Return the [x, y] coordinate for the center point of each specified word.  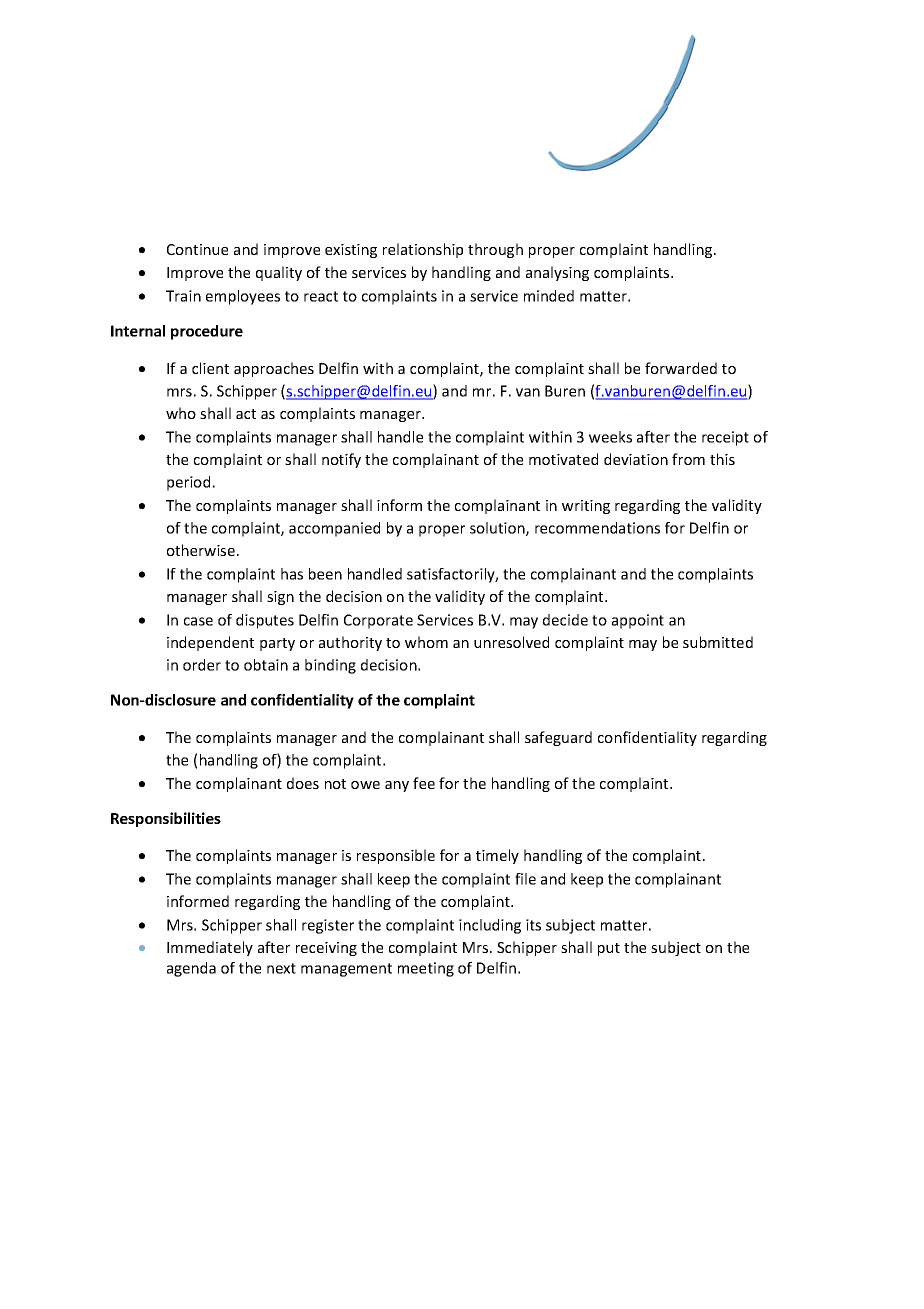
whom [426, 642]
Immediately [210, 948]
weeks [610, 437]
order [202, 665]
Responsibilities [166, 819]
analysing [557, 273]
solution [498, 529]
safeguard [558, 738]
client [210, 368]
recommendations [597, 528]
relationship [423, 250]
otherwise [201, 550]
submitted [718, 642]
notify [341, 460]
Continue [197, 249]
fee [424, 783]
